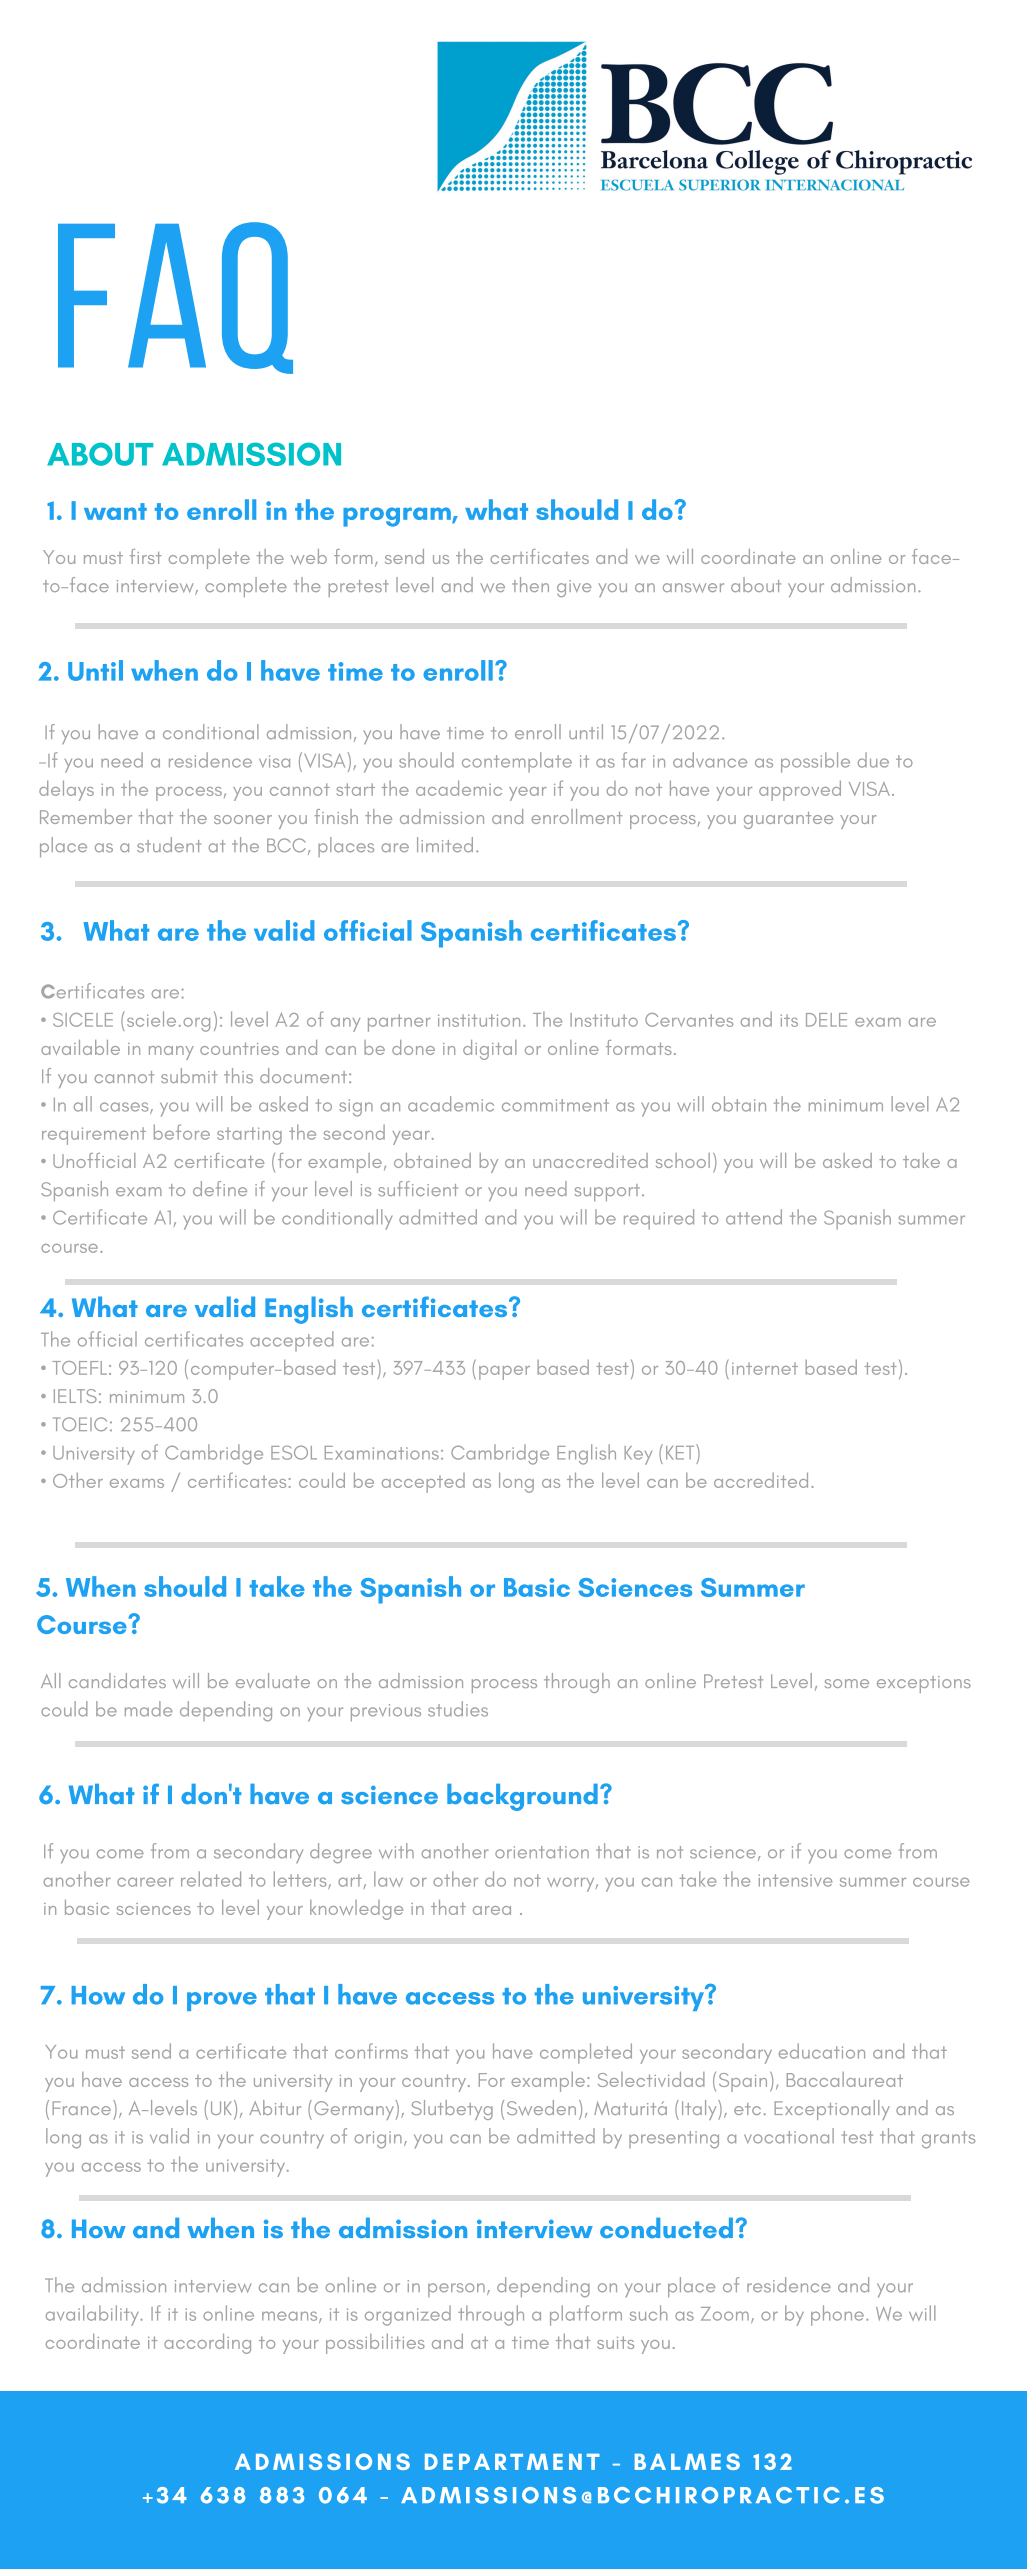 Image resolution: width=1027 pixels, height=2569 pixels. I want to click on some, so click(847, 1683).
